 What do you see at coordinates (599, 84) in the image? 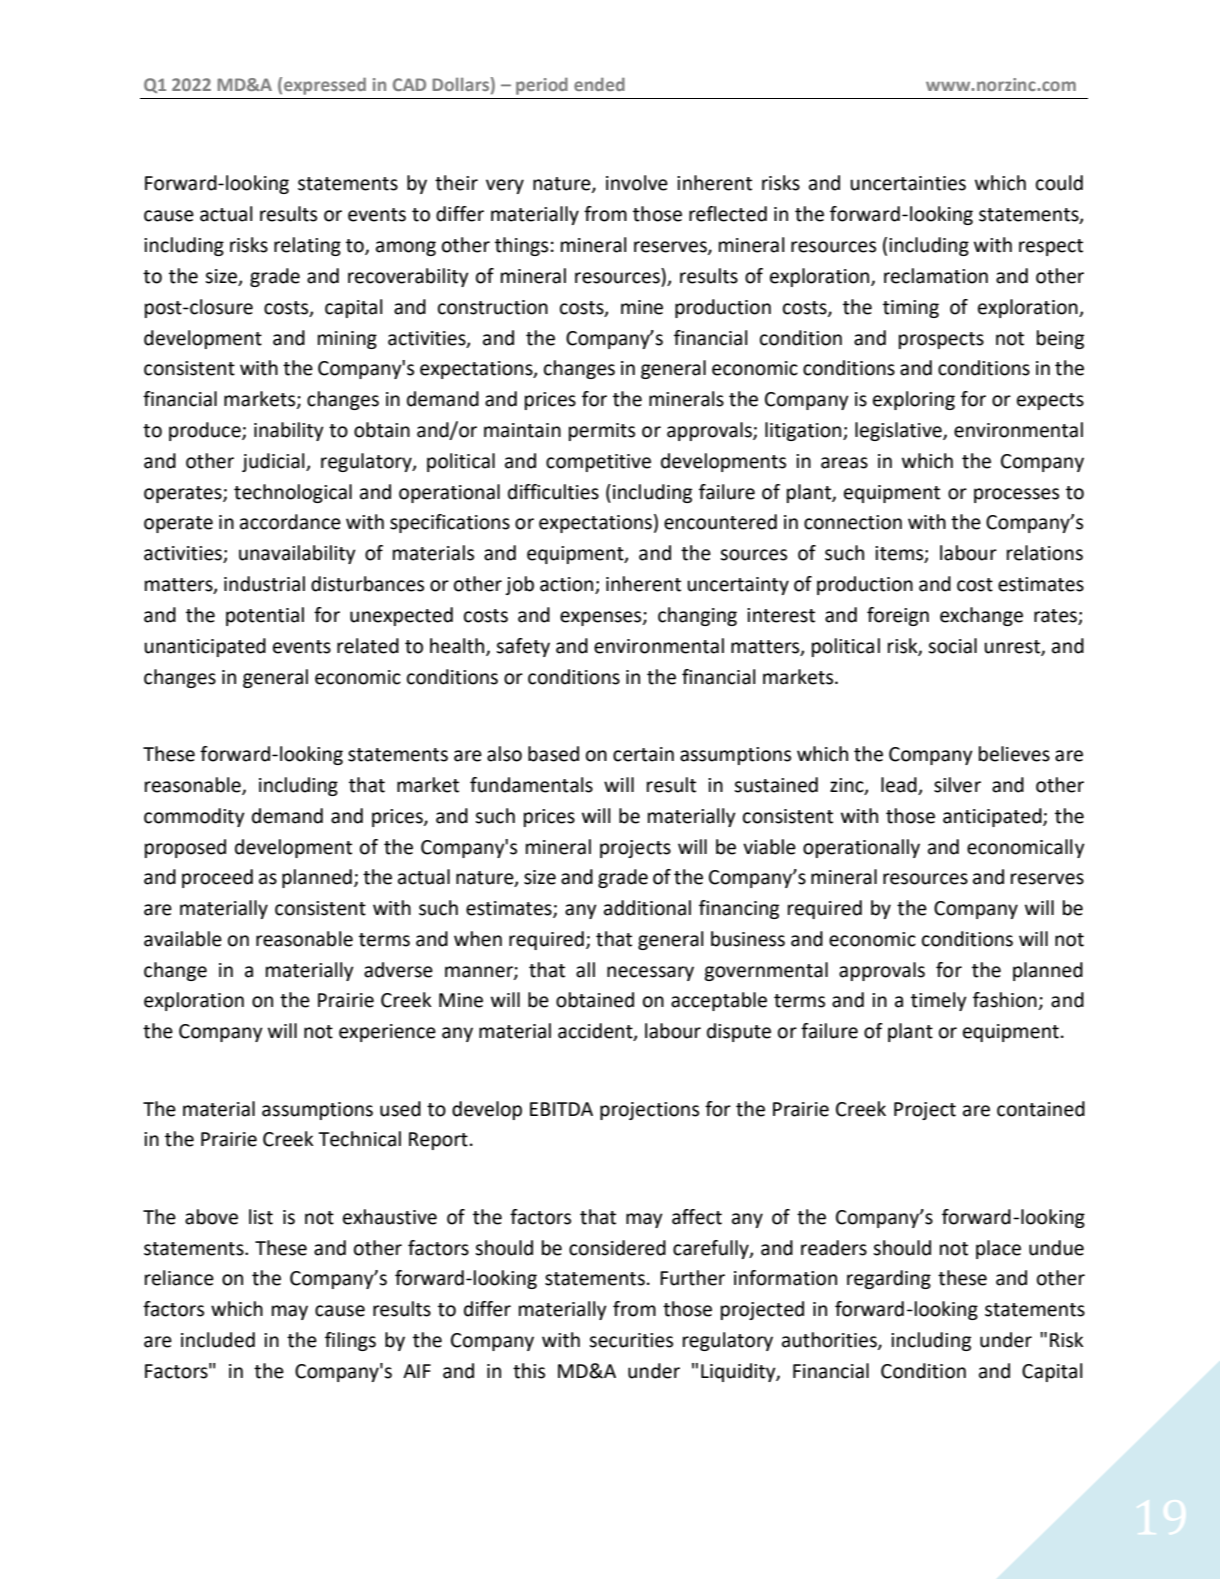
I see `ended` at bounding box center [599, 84].
